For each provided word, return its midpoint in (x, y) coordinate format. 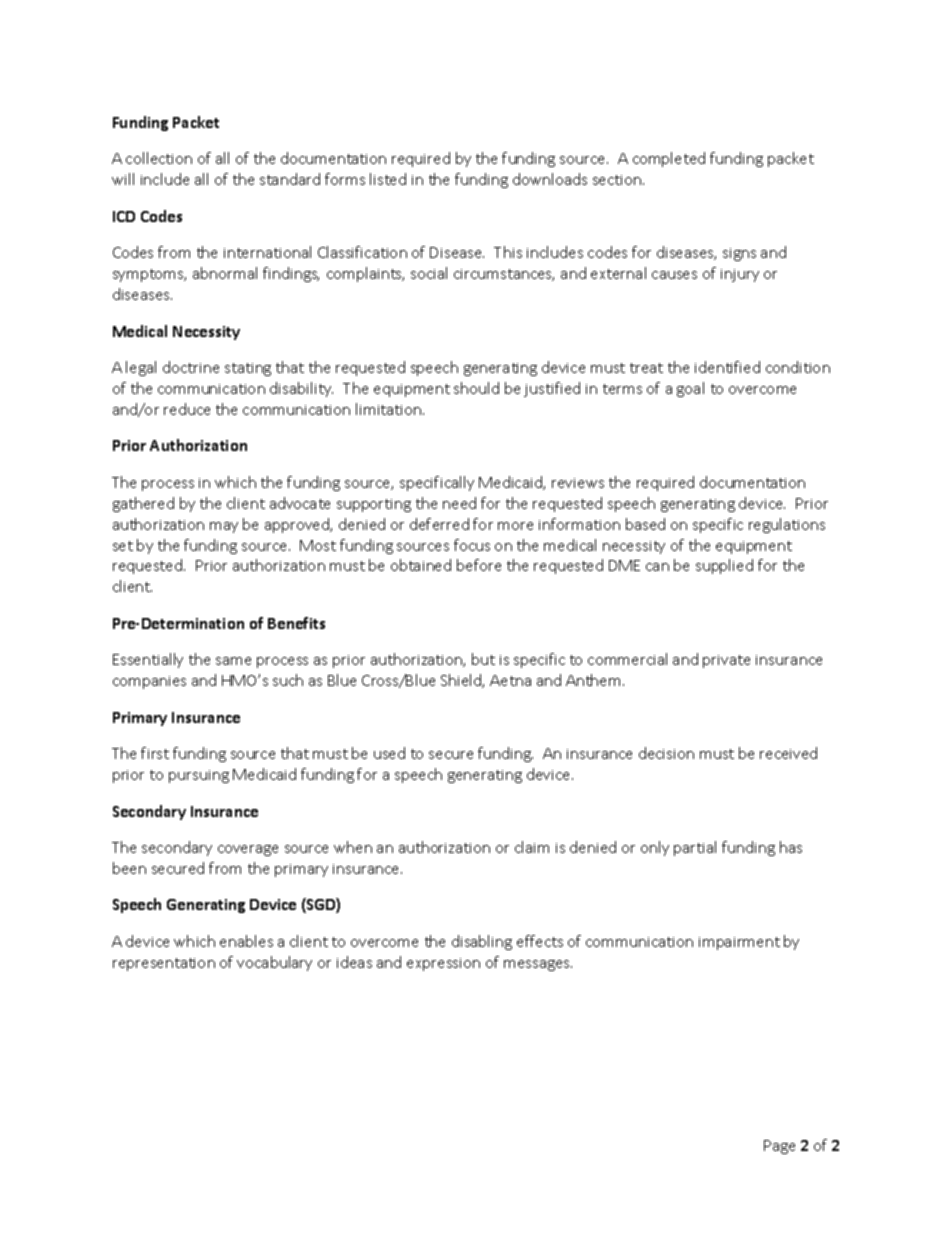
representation (164, 964)
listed (388, 179)
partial (695, 848)
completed (669, 159)
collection (159, 158)
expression (443, 964)
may (224, 527)
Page (779, 1147)
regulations (787, 525)
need (459, 503)
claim (532, 847)
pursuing (199, 776)
